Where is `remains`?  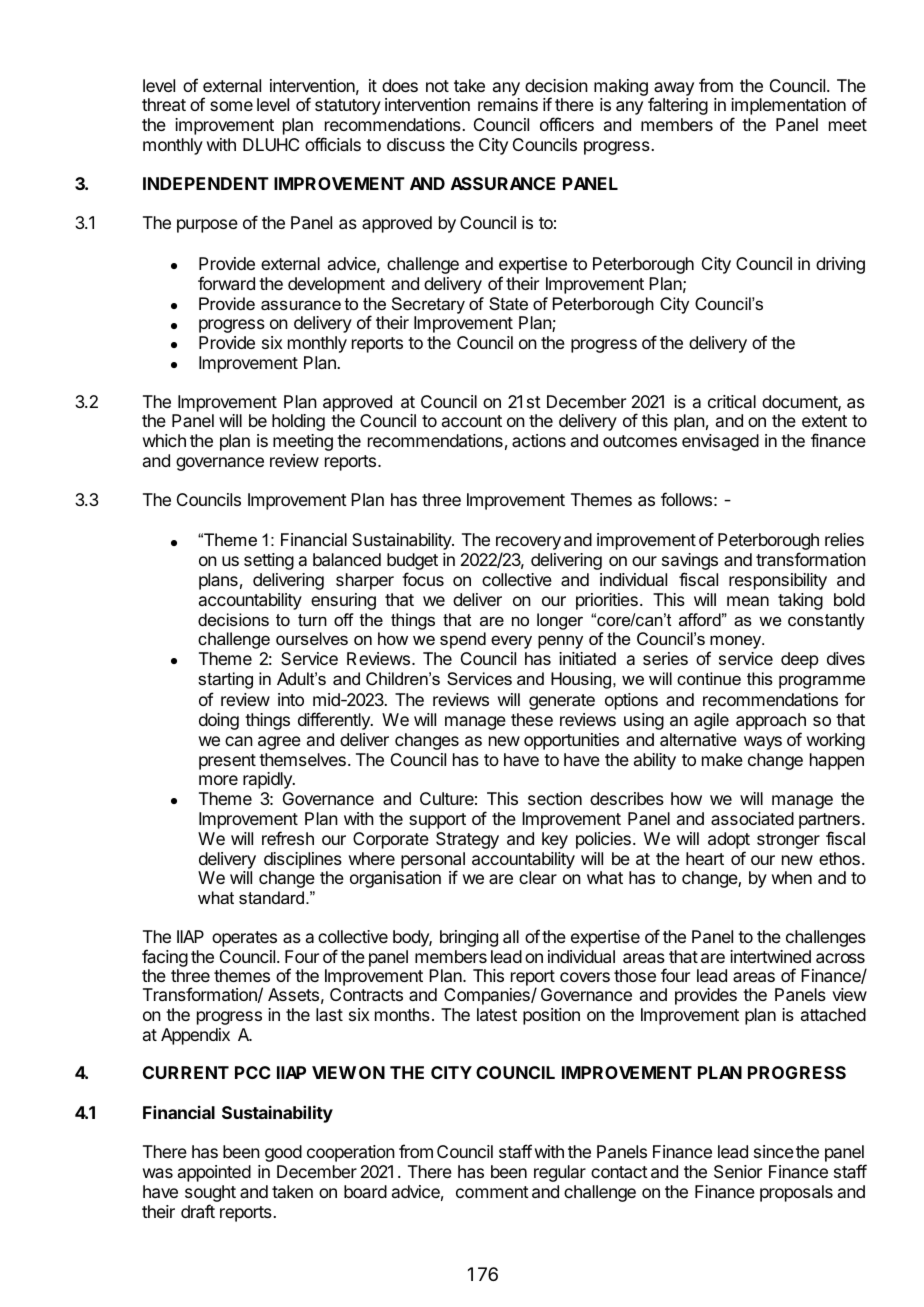
remains is located at coordinates (508, 104).
